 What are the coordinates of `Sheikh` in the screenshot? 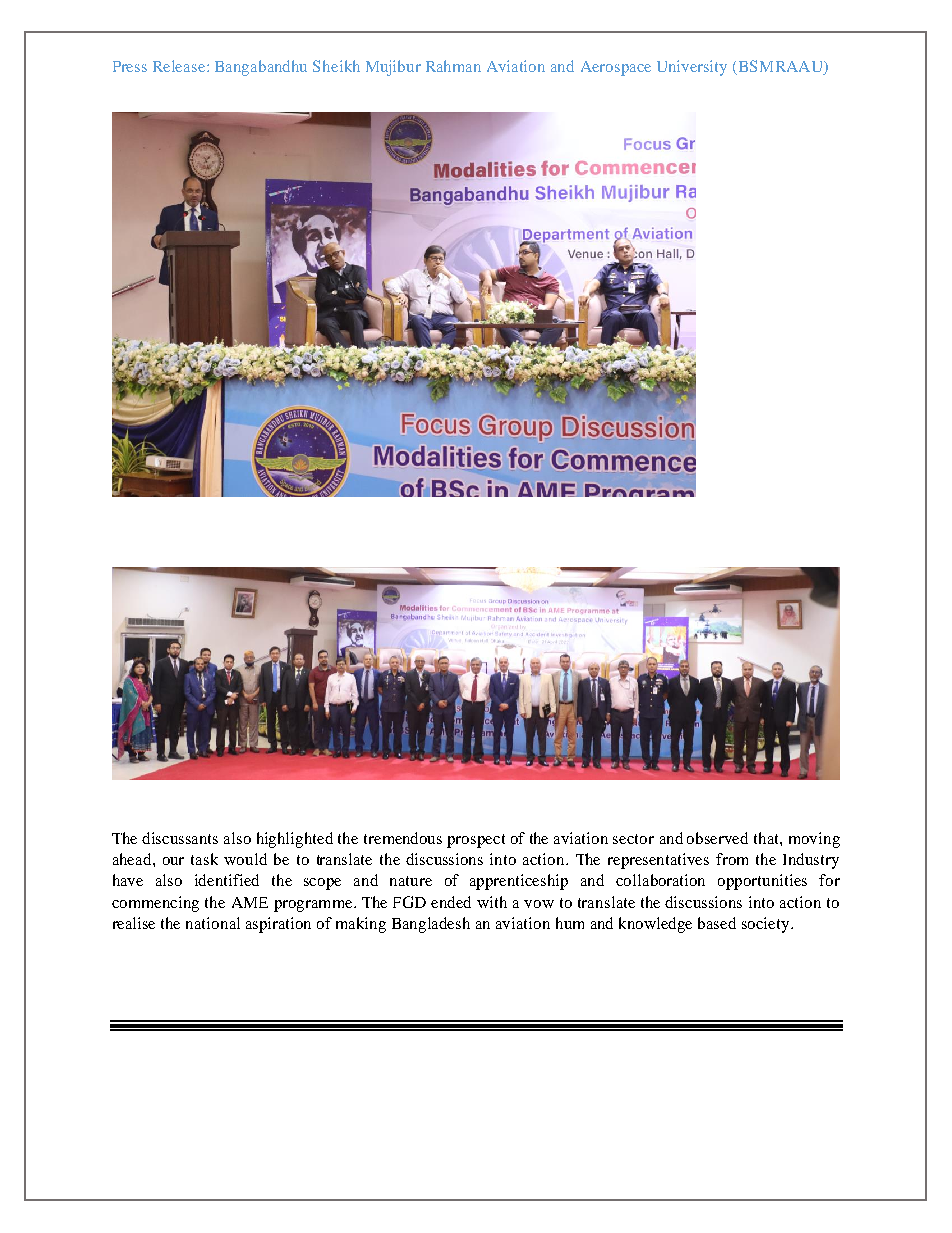 It's located at (336, 66).
